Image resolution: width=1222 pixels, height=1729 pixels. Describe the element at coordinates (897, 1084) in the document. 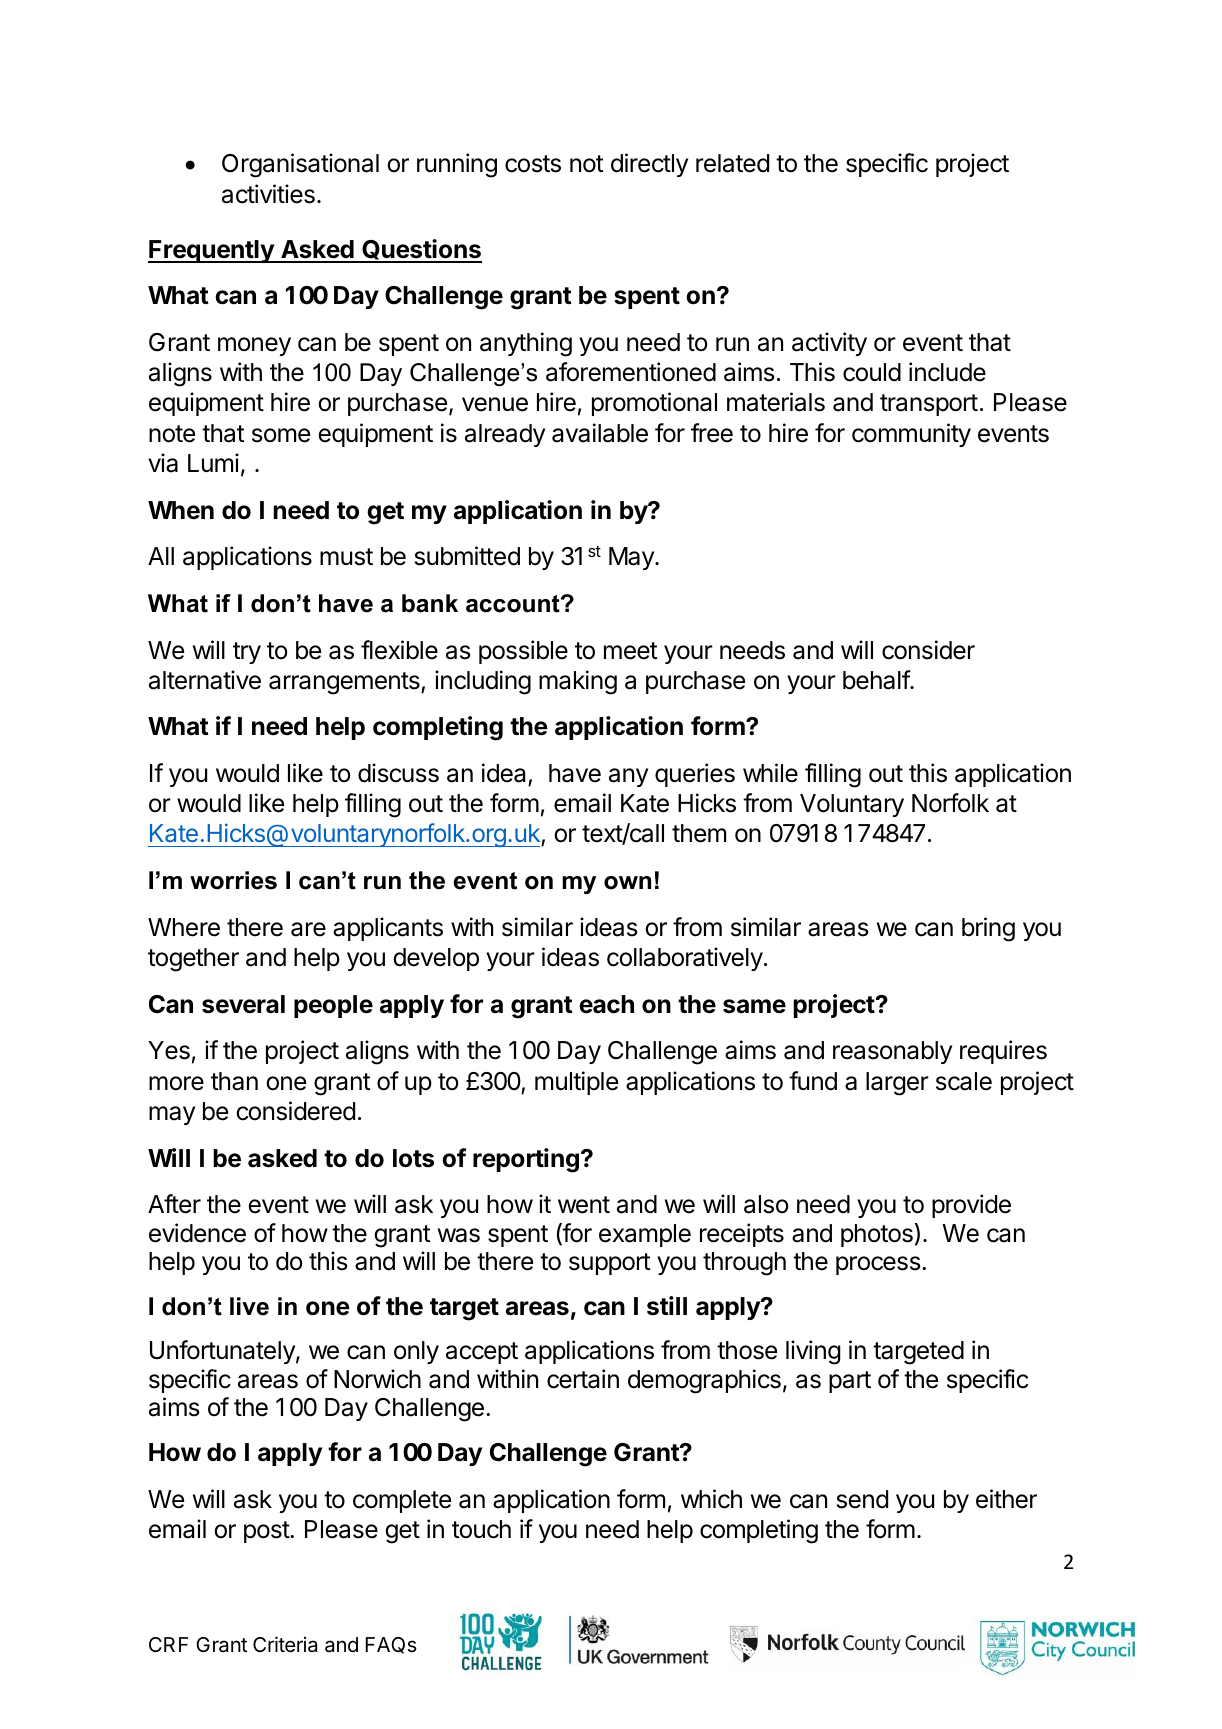

I see `larger` at that location.
